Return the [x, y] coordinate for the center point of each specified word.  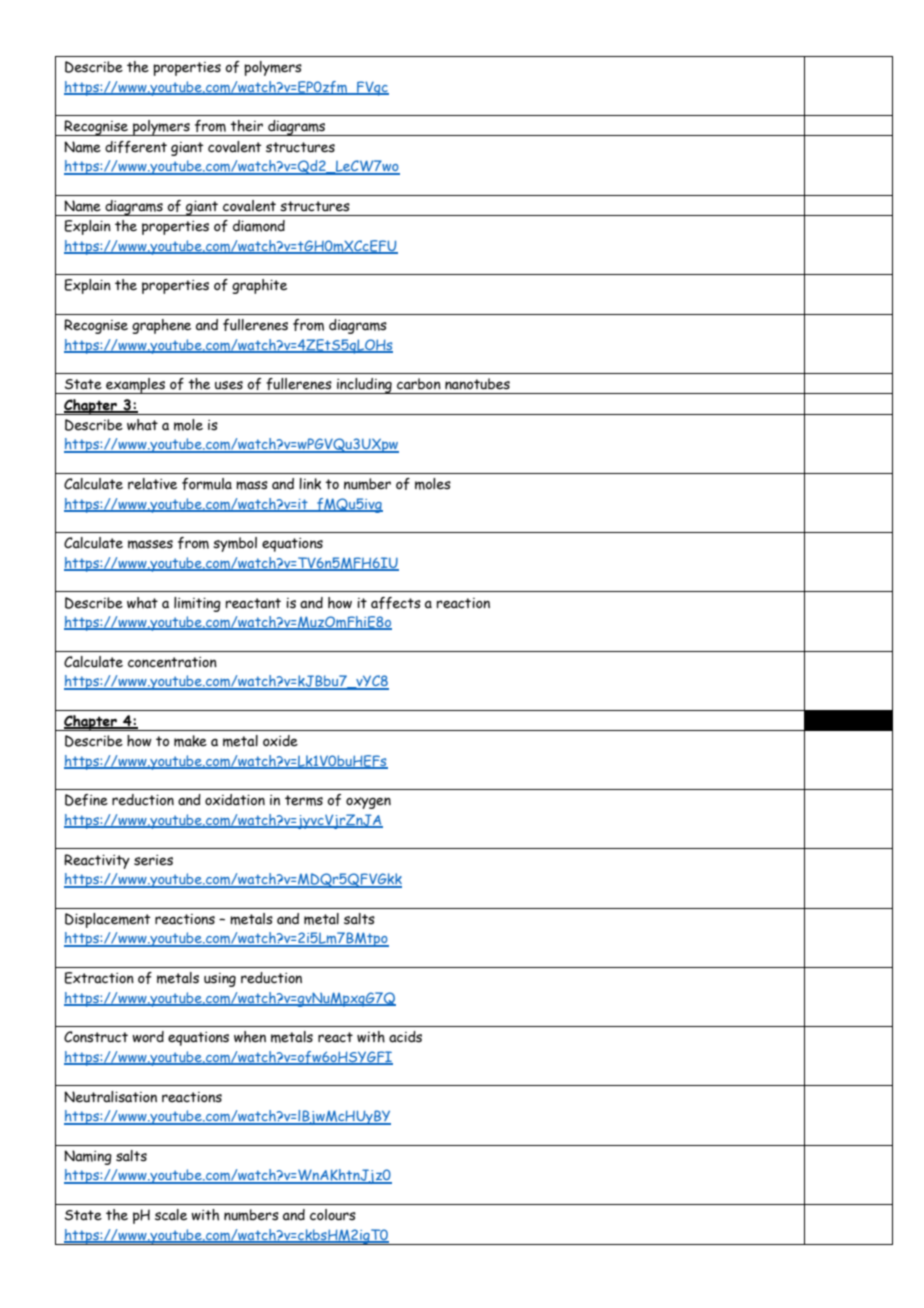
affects [396, 603]
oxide [280, 741]
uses [229, 385]
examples [136, 386]
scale [171, 1215]
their [246, 126]
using [220, 980]
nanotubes [477, 384]
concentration [172, 662]
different [136, 147]
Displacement [108, 920]
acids [405, 1037]
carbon [419, 384]
